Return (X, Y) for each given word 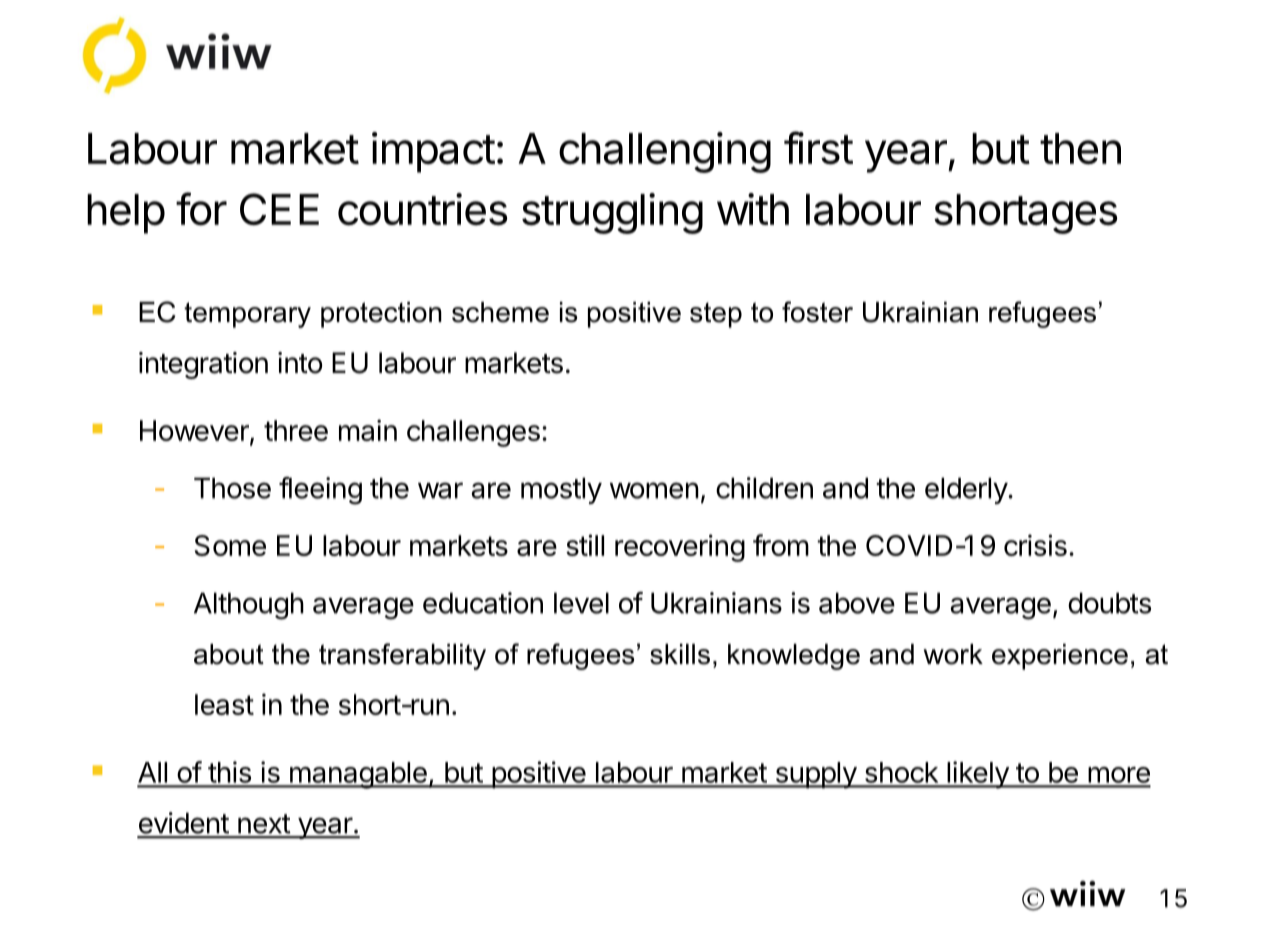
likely (978, 775)
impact (433, 152)
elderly (967, 490)
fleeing (320, 491)
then (1080, 149)
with (753, 209)
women (654, 490)
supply (815, 775)
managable (358, 775)
